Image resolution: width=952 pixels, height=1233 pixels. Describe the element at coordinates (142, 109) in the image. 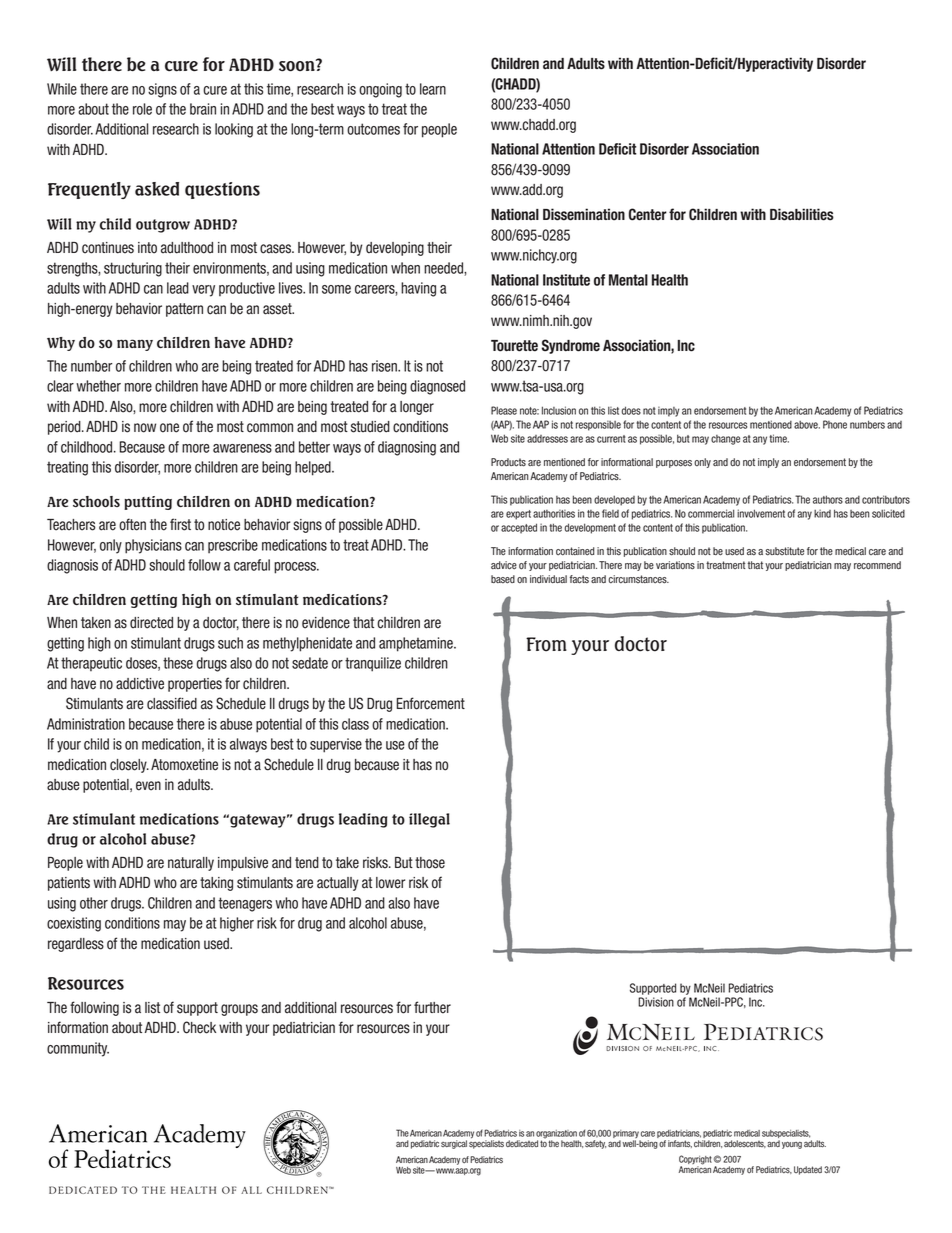

I see `role` at that location.
